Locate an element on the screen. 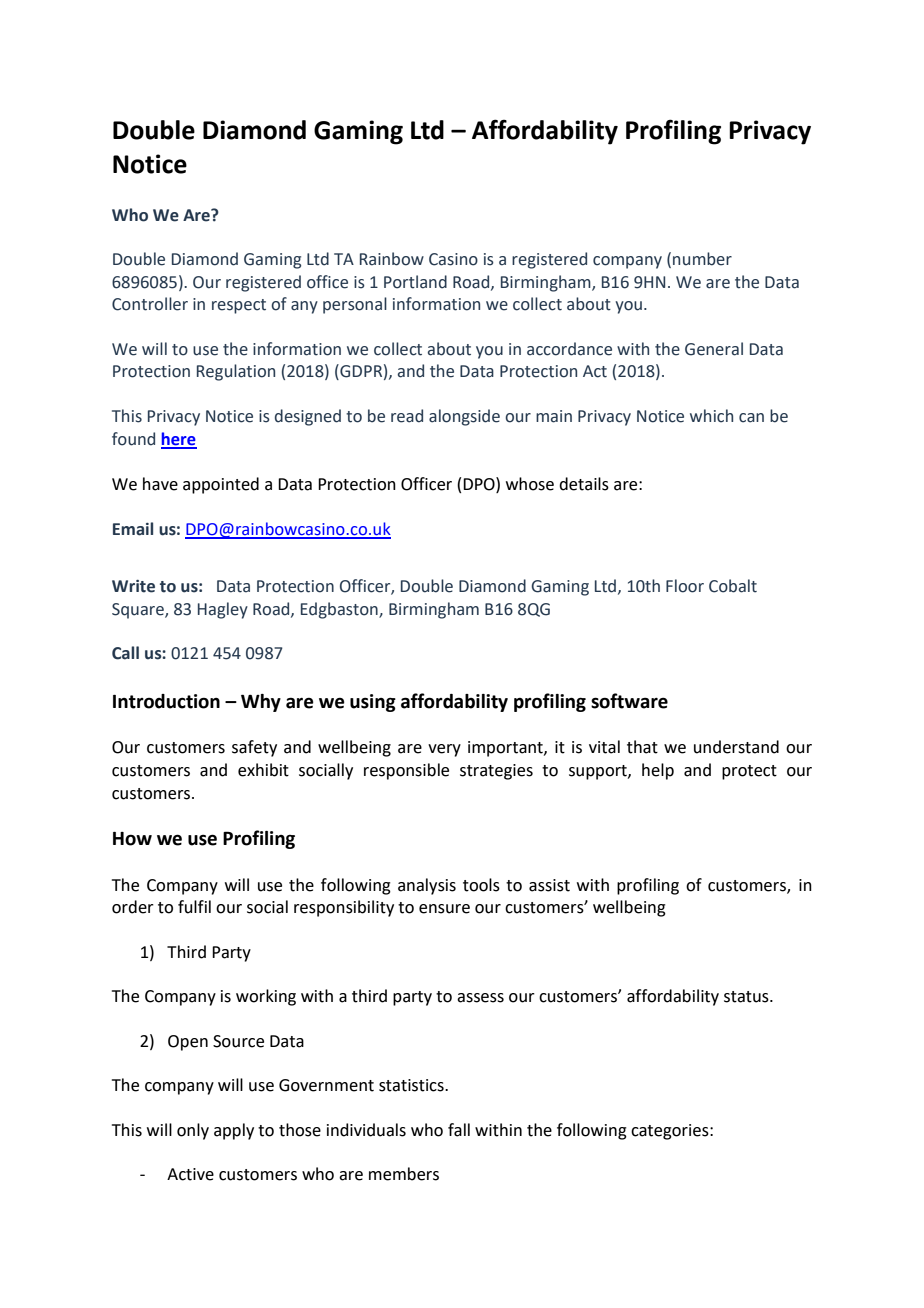 The image size is (924, 1308). respect is located at coordinates (239, 306).
